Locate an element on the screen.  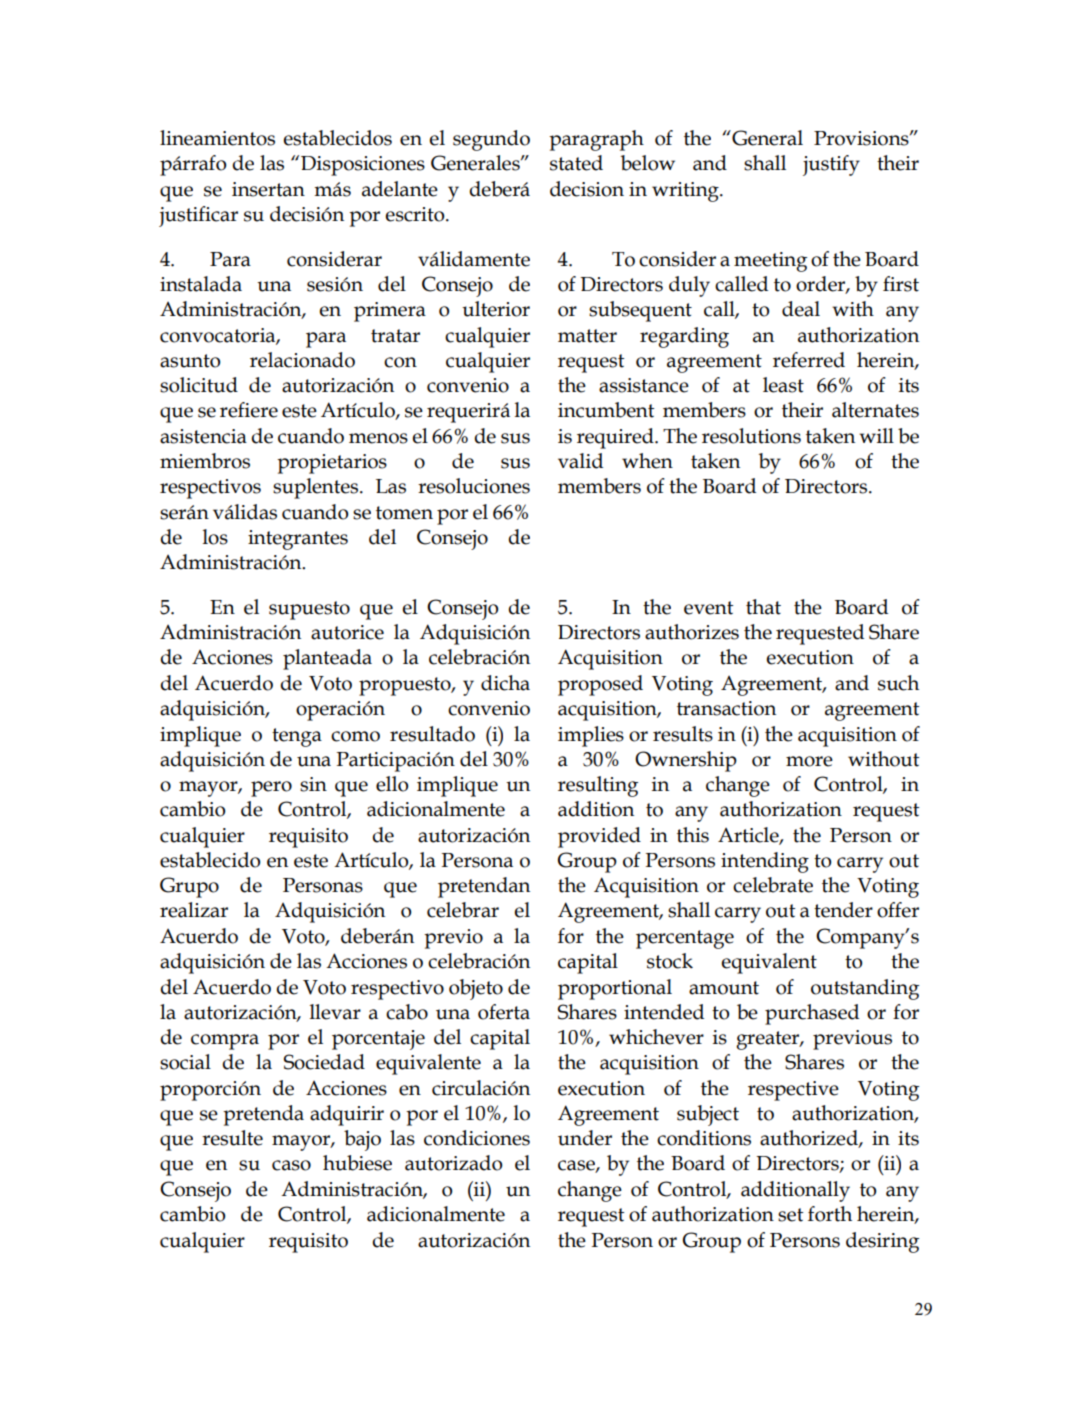
resulting is located at coordinates (598, 786).
